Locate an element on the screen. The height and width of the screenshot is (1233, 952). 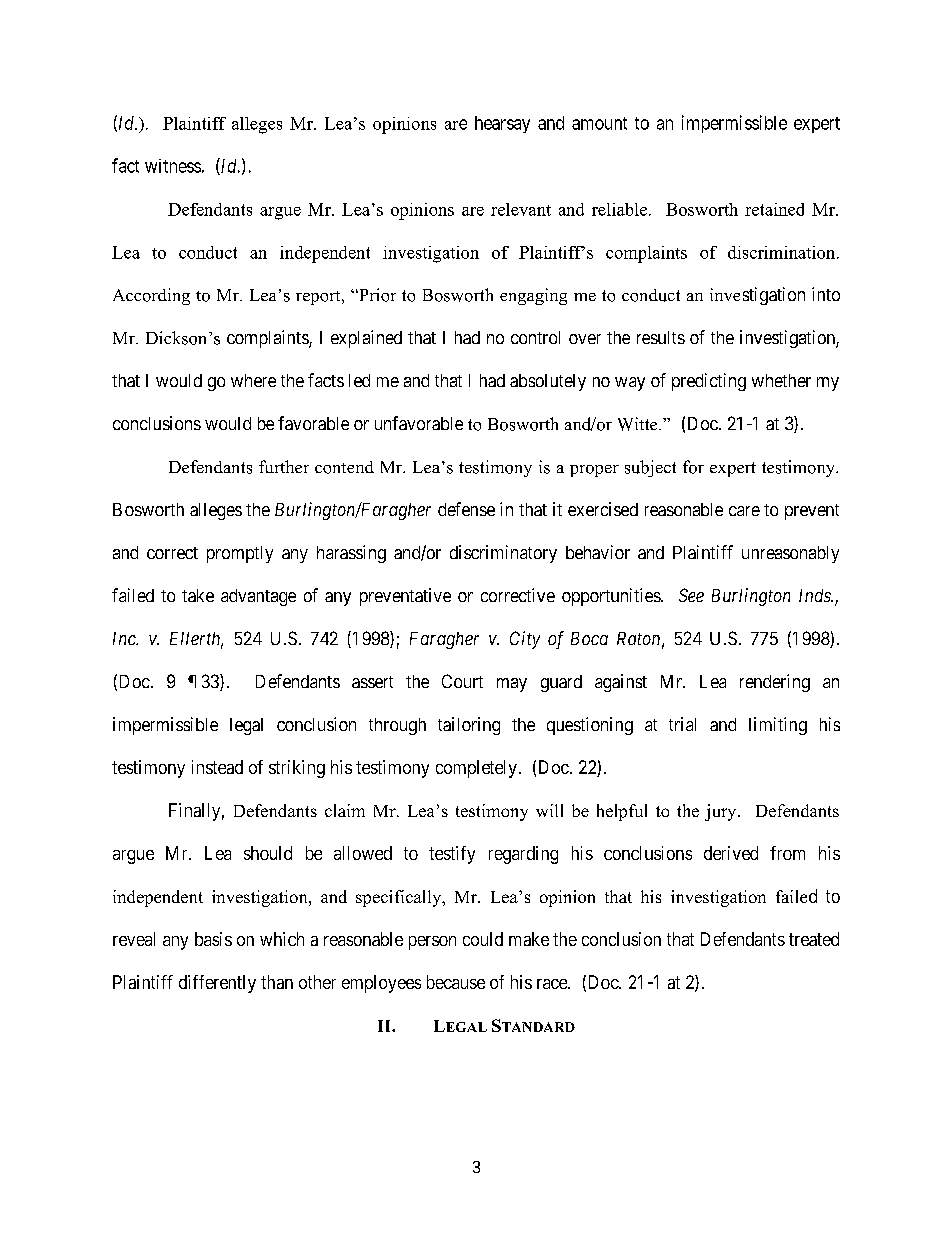
Court is located at coordinates (462, 681).
